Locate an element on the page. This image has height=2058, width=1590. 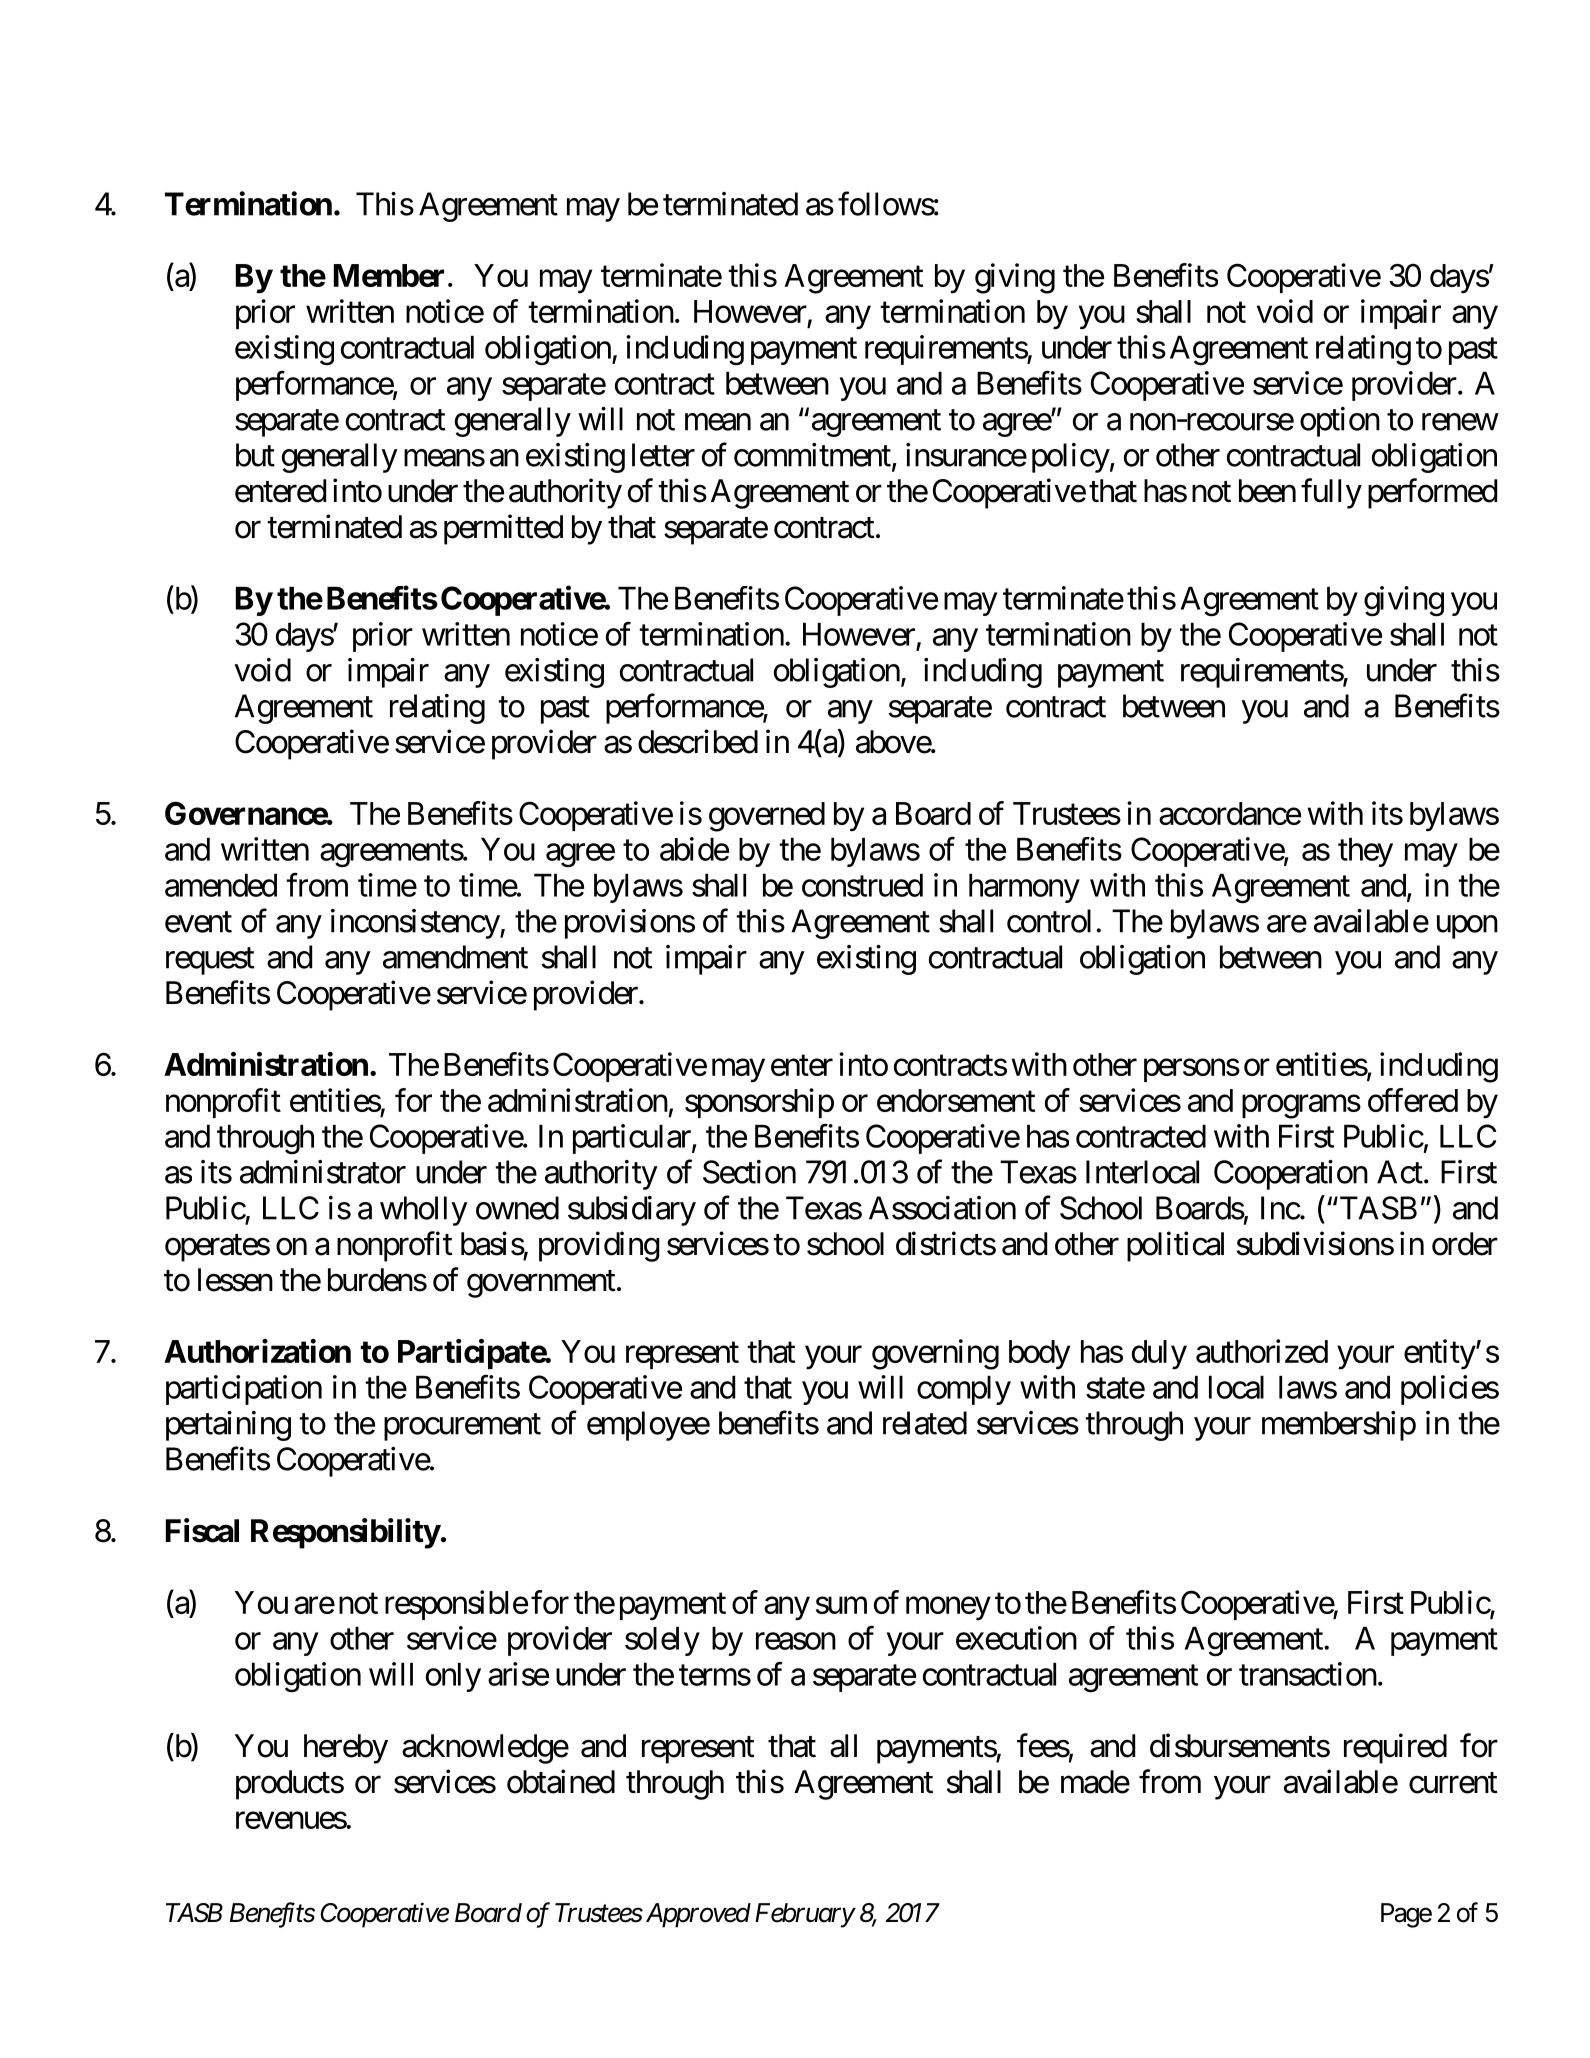
commitment is located at coordinates (813, 456).
